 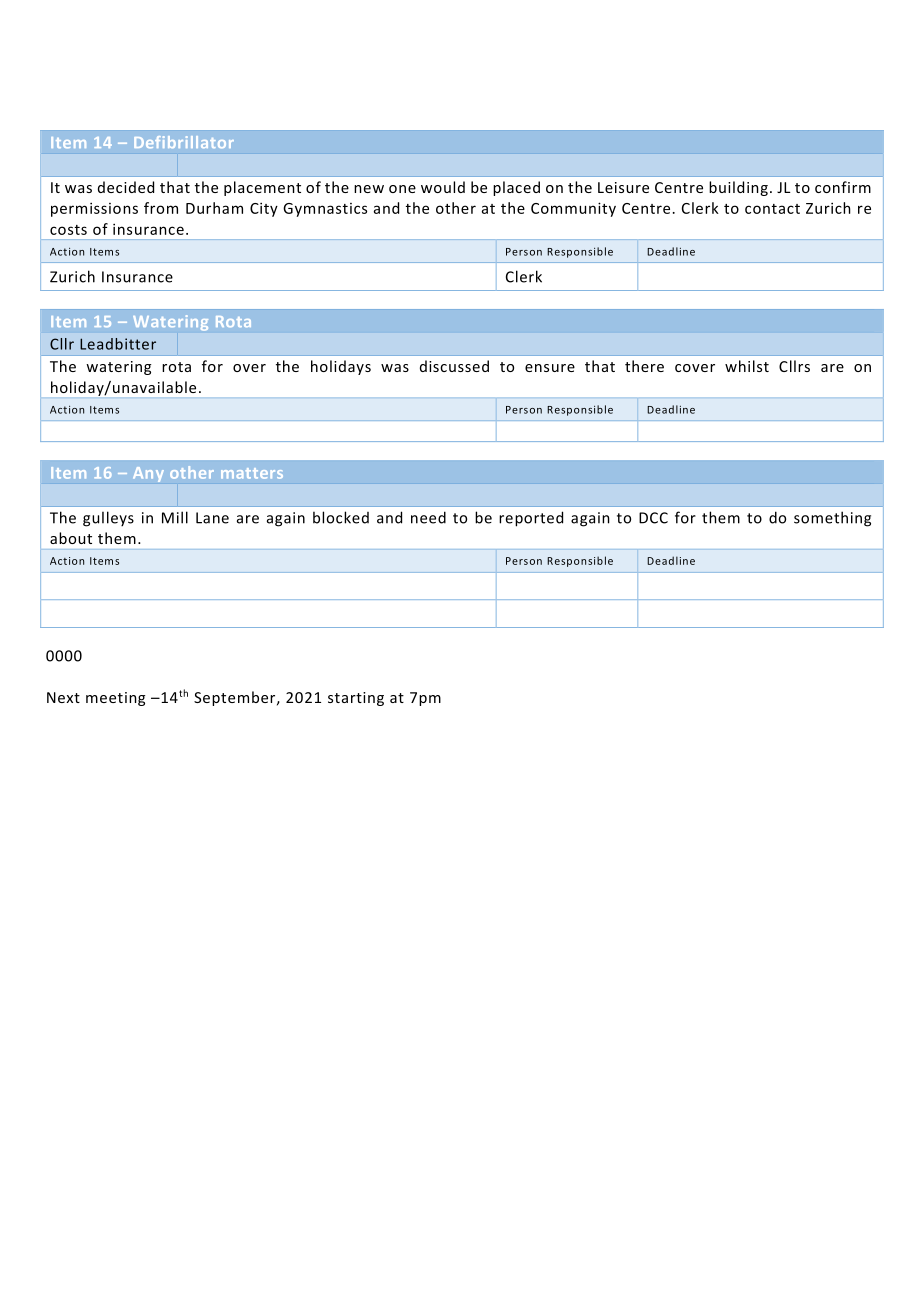 What do you see at coordinates (68, 230) in the screenshot?
I see `costs` at bounding box center [68, 230].
